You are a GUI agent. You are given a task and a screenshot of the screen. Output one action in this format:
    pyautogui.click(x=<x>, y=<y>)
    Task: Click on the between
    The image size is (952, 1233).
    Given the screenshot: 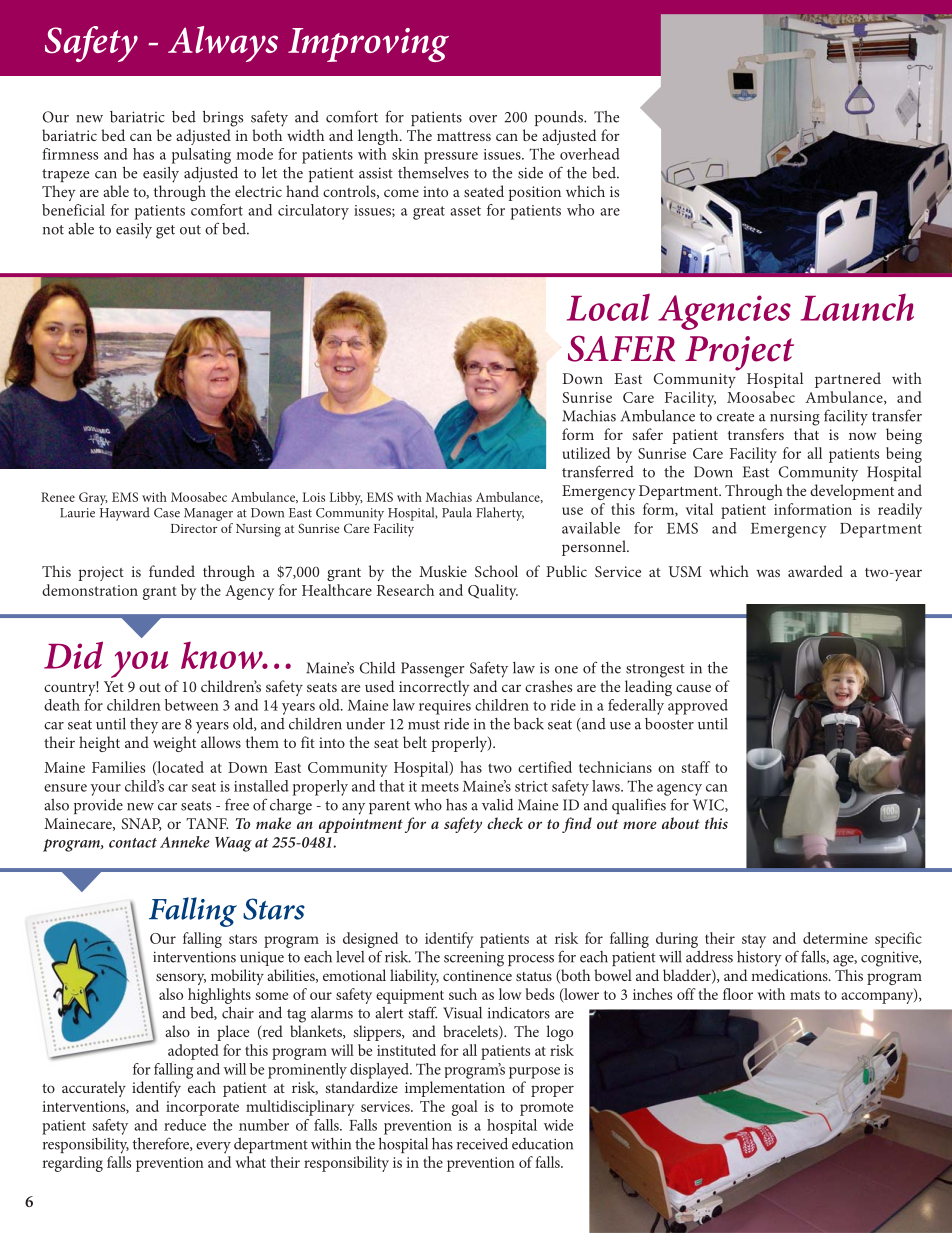 What is the action you would take?
    pyautogui.click(x=192, y=705)
